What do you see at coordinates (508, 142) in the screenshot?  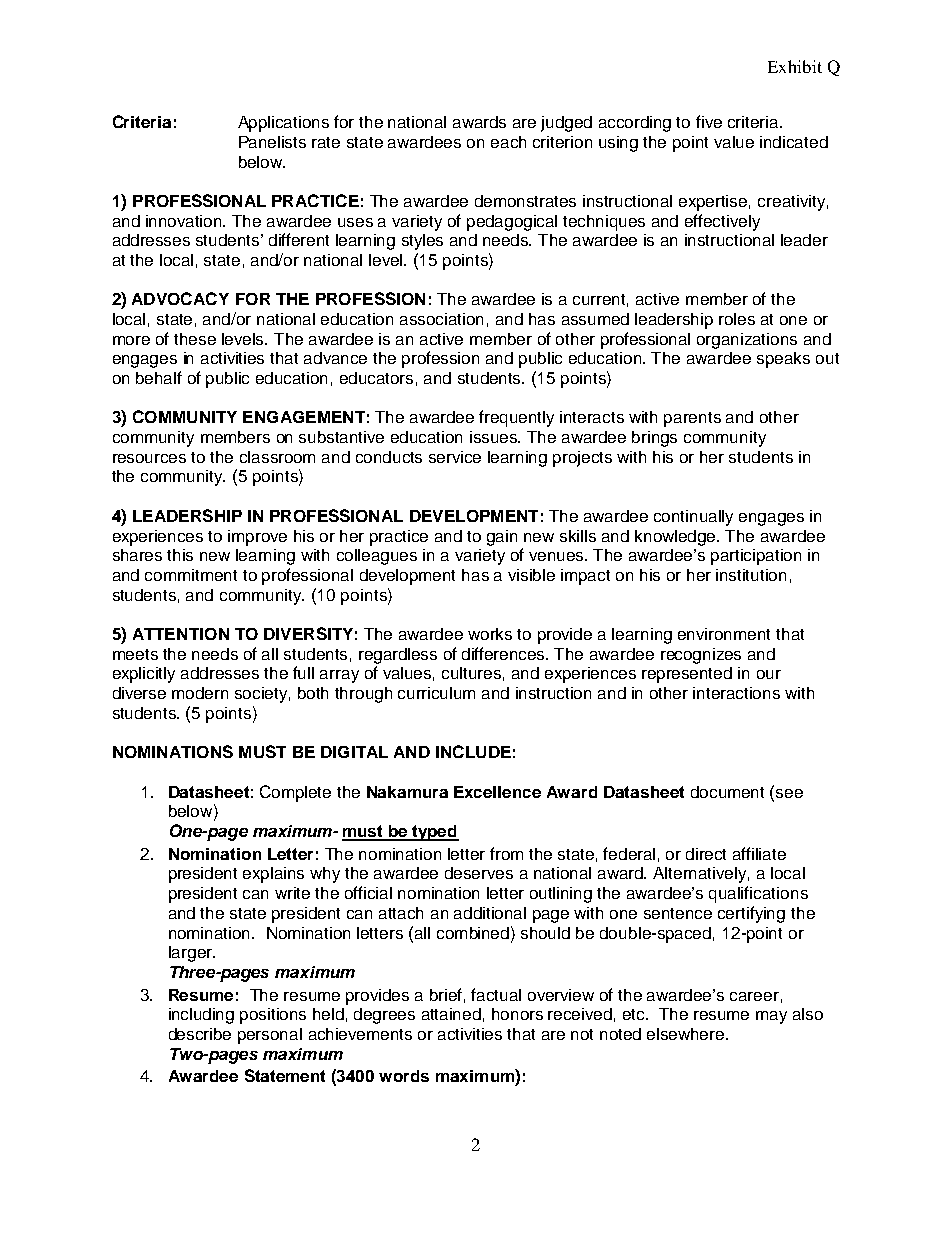 I see `each` at bounding box center [508, 142].
